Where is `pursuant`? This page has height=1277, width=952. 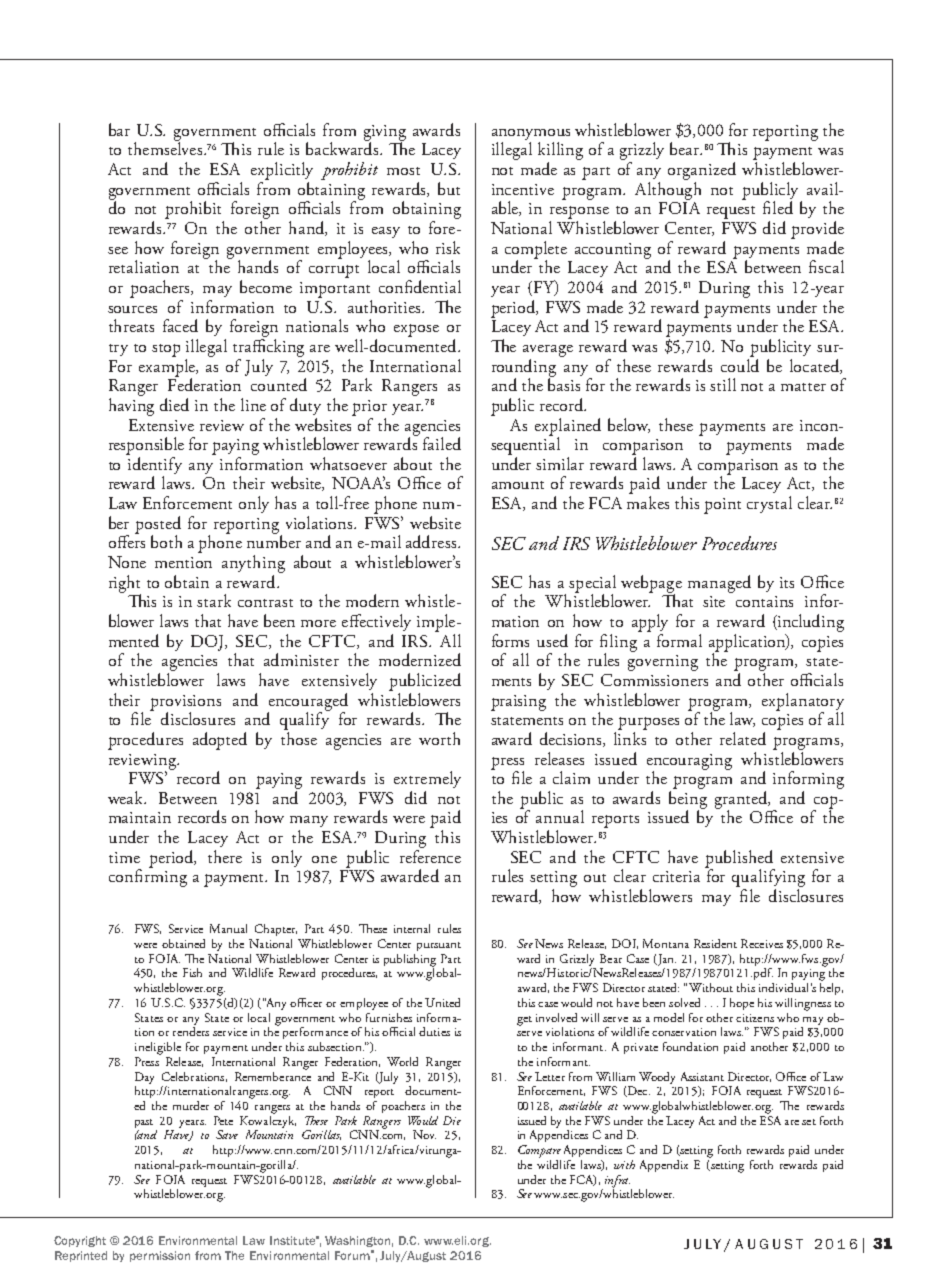
pursuant is located at coordinates (439, 946).
